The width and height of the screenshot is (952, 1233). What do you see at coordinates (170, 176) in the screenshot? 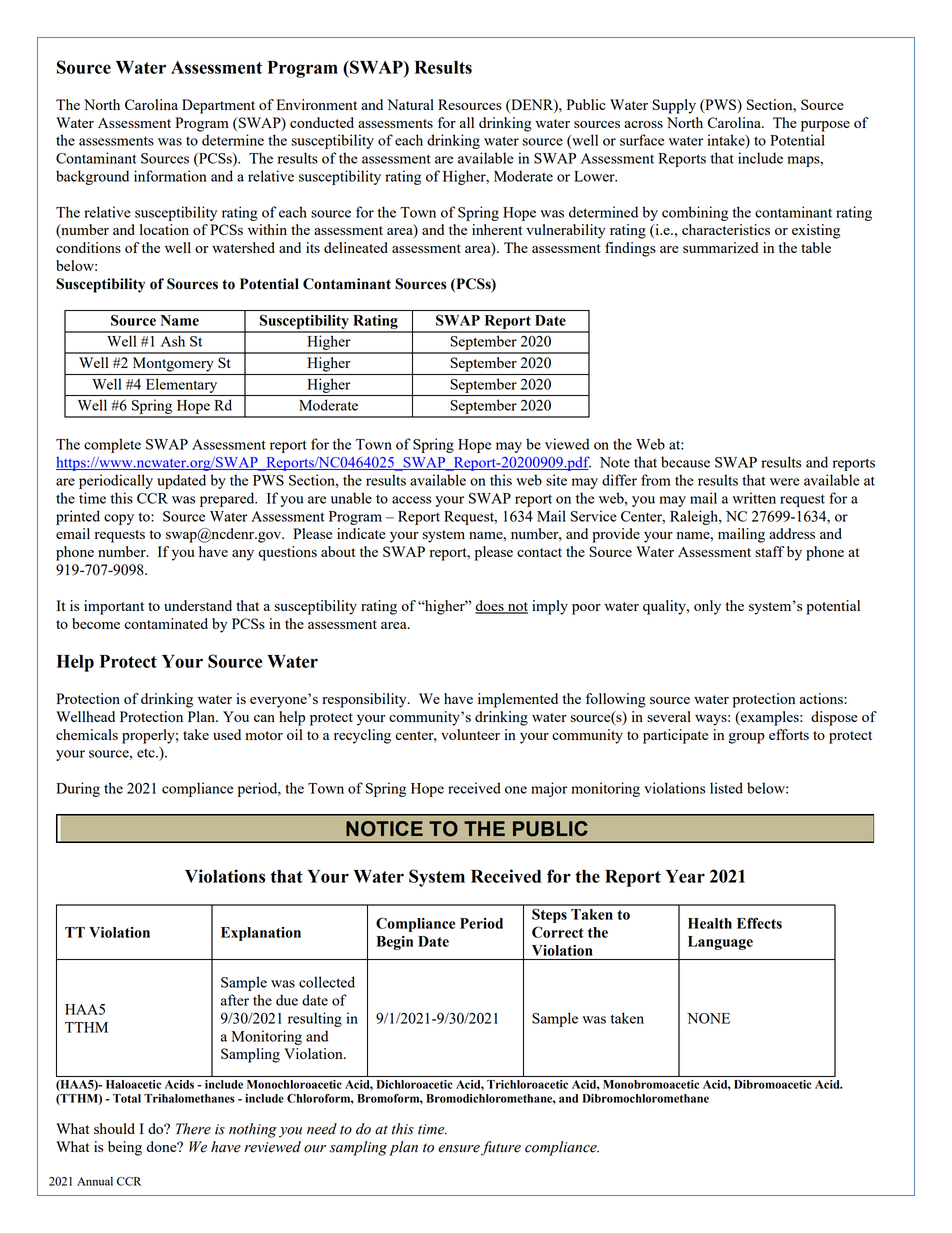
I see `information` at bounding box center [170, 176].
